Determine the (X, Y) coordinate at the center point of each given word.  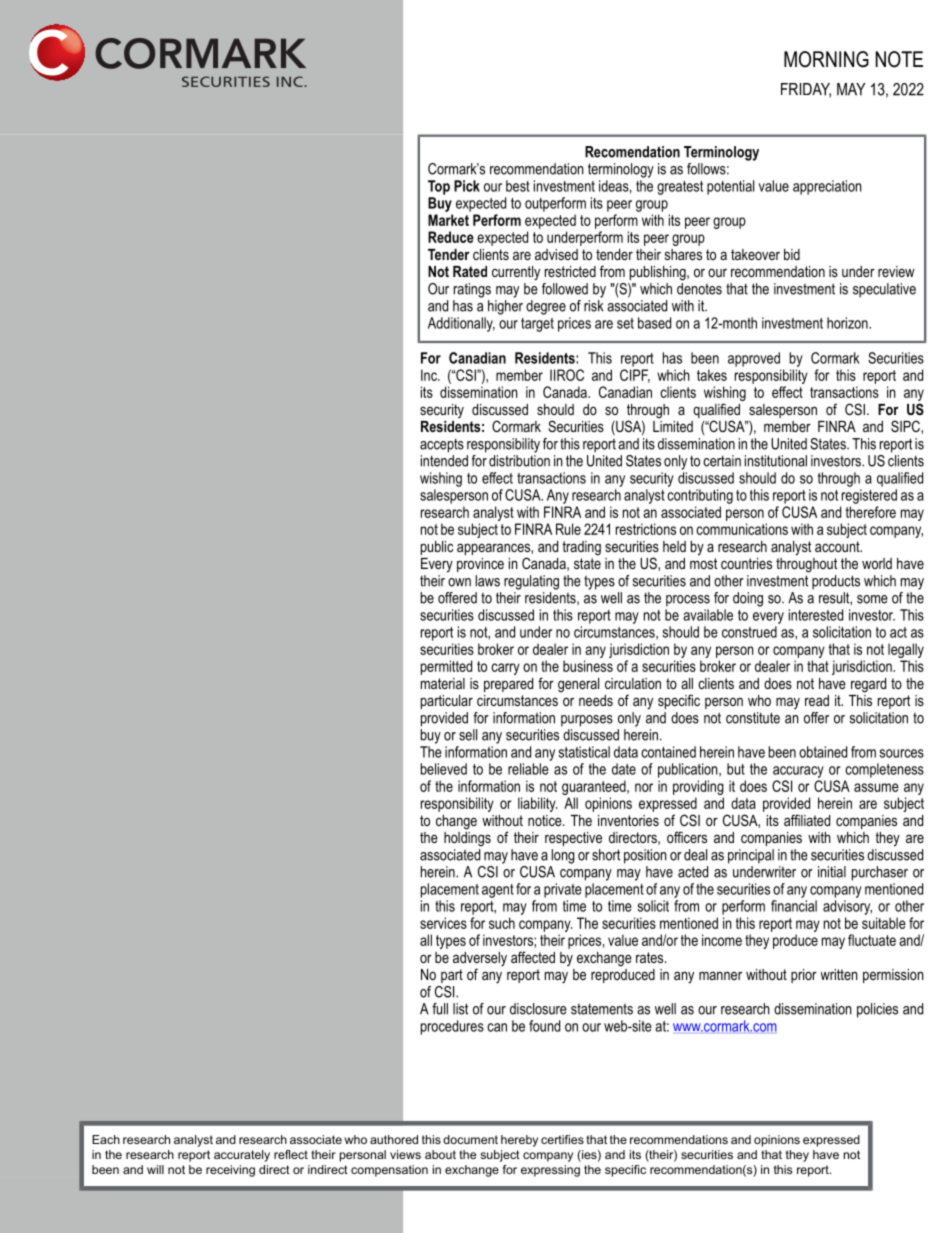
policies (877, 1010)
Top (439, 187)
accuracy (798, 772)
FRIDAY (806, 90)
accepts (442, 446)
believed (444, 769)
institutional (776, 461)
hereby (519, 1141)
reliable (528, 769)
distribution (519, 459)
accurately (242, 1156)
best (518, 186)
